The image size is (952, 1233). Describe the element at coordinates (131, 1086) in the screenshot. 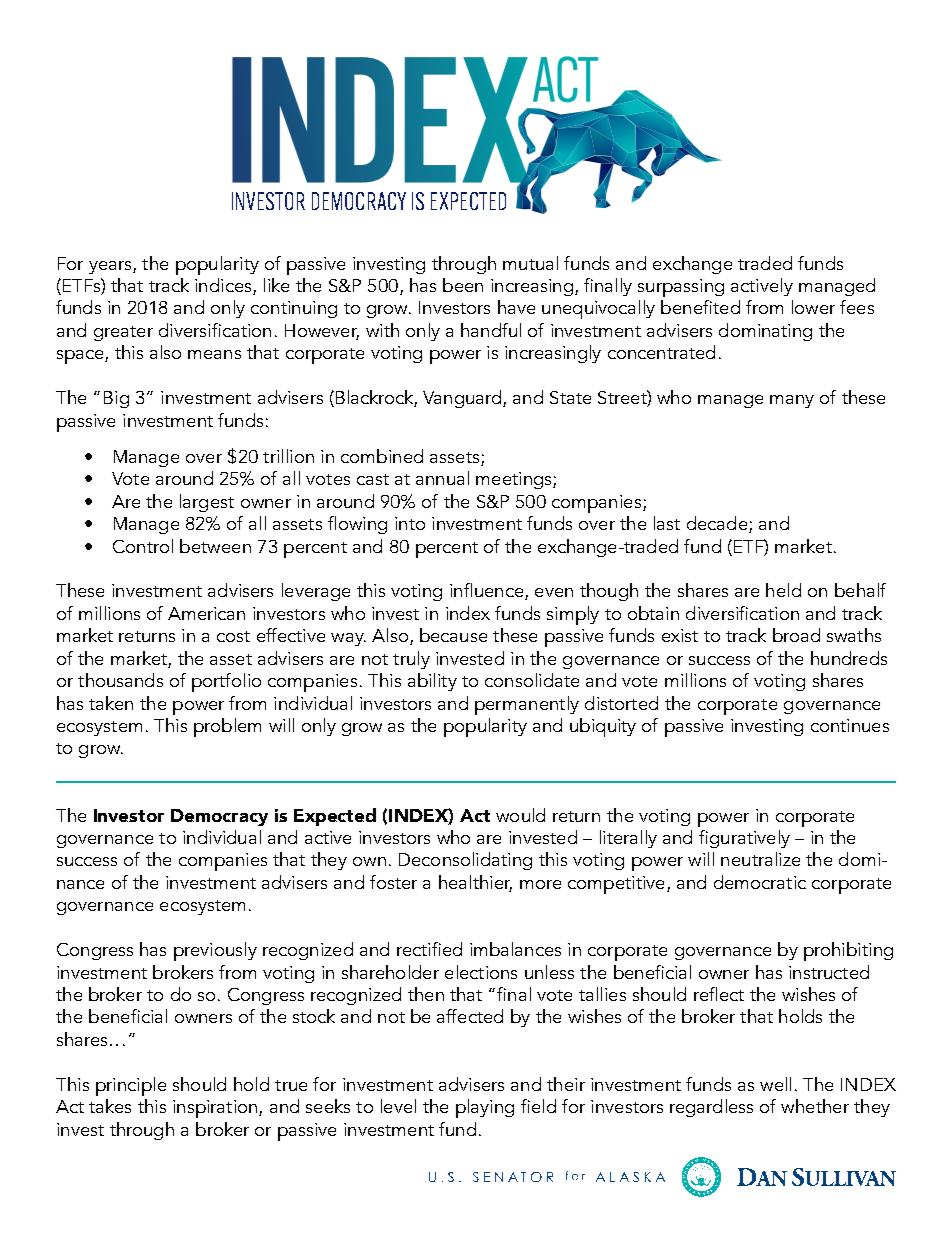

I see `principle` at that location.
